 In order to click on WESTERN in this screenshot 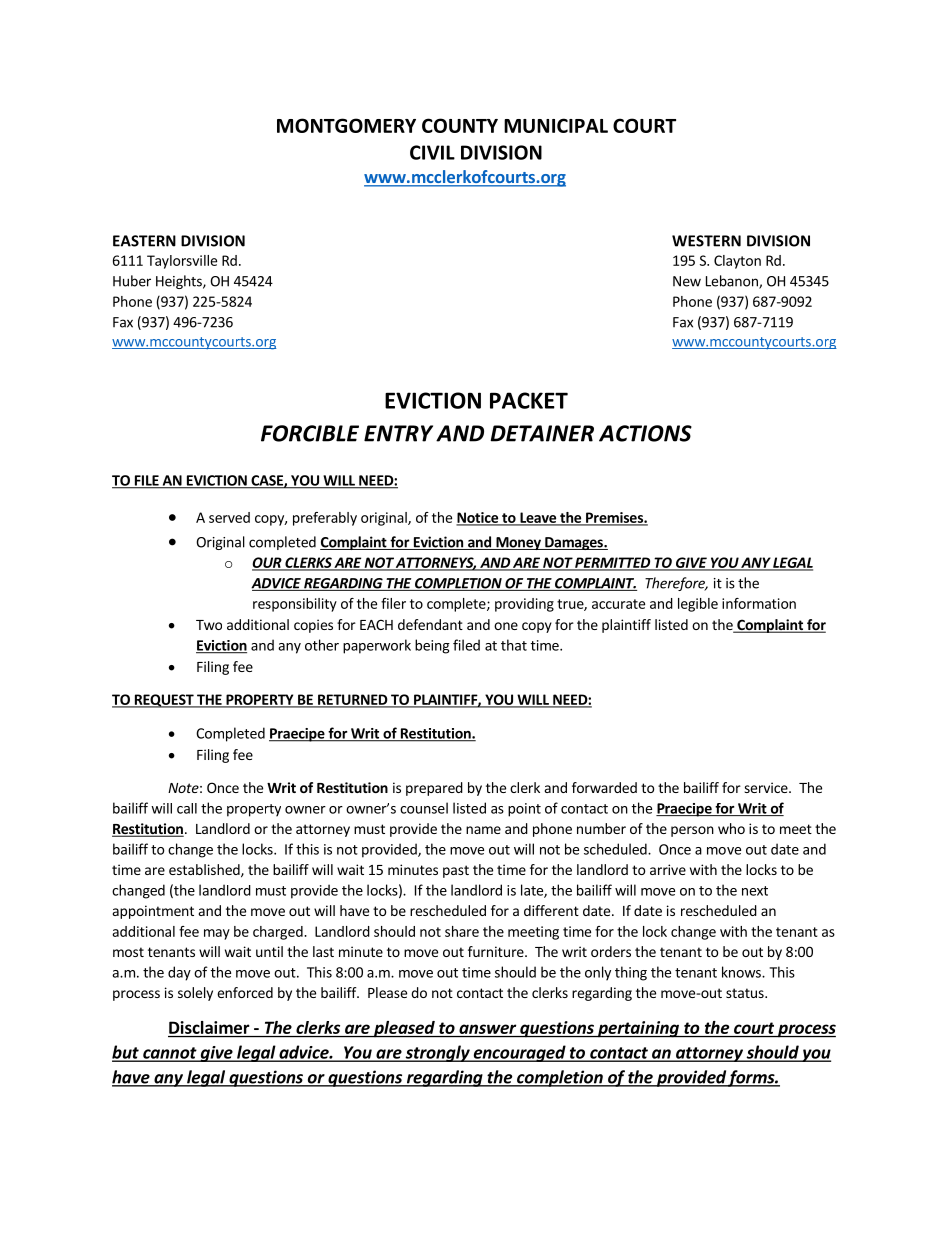, I will do `click(706, 241)`.
